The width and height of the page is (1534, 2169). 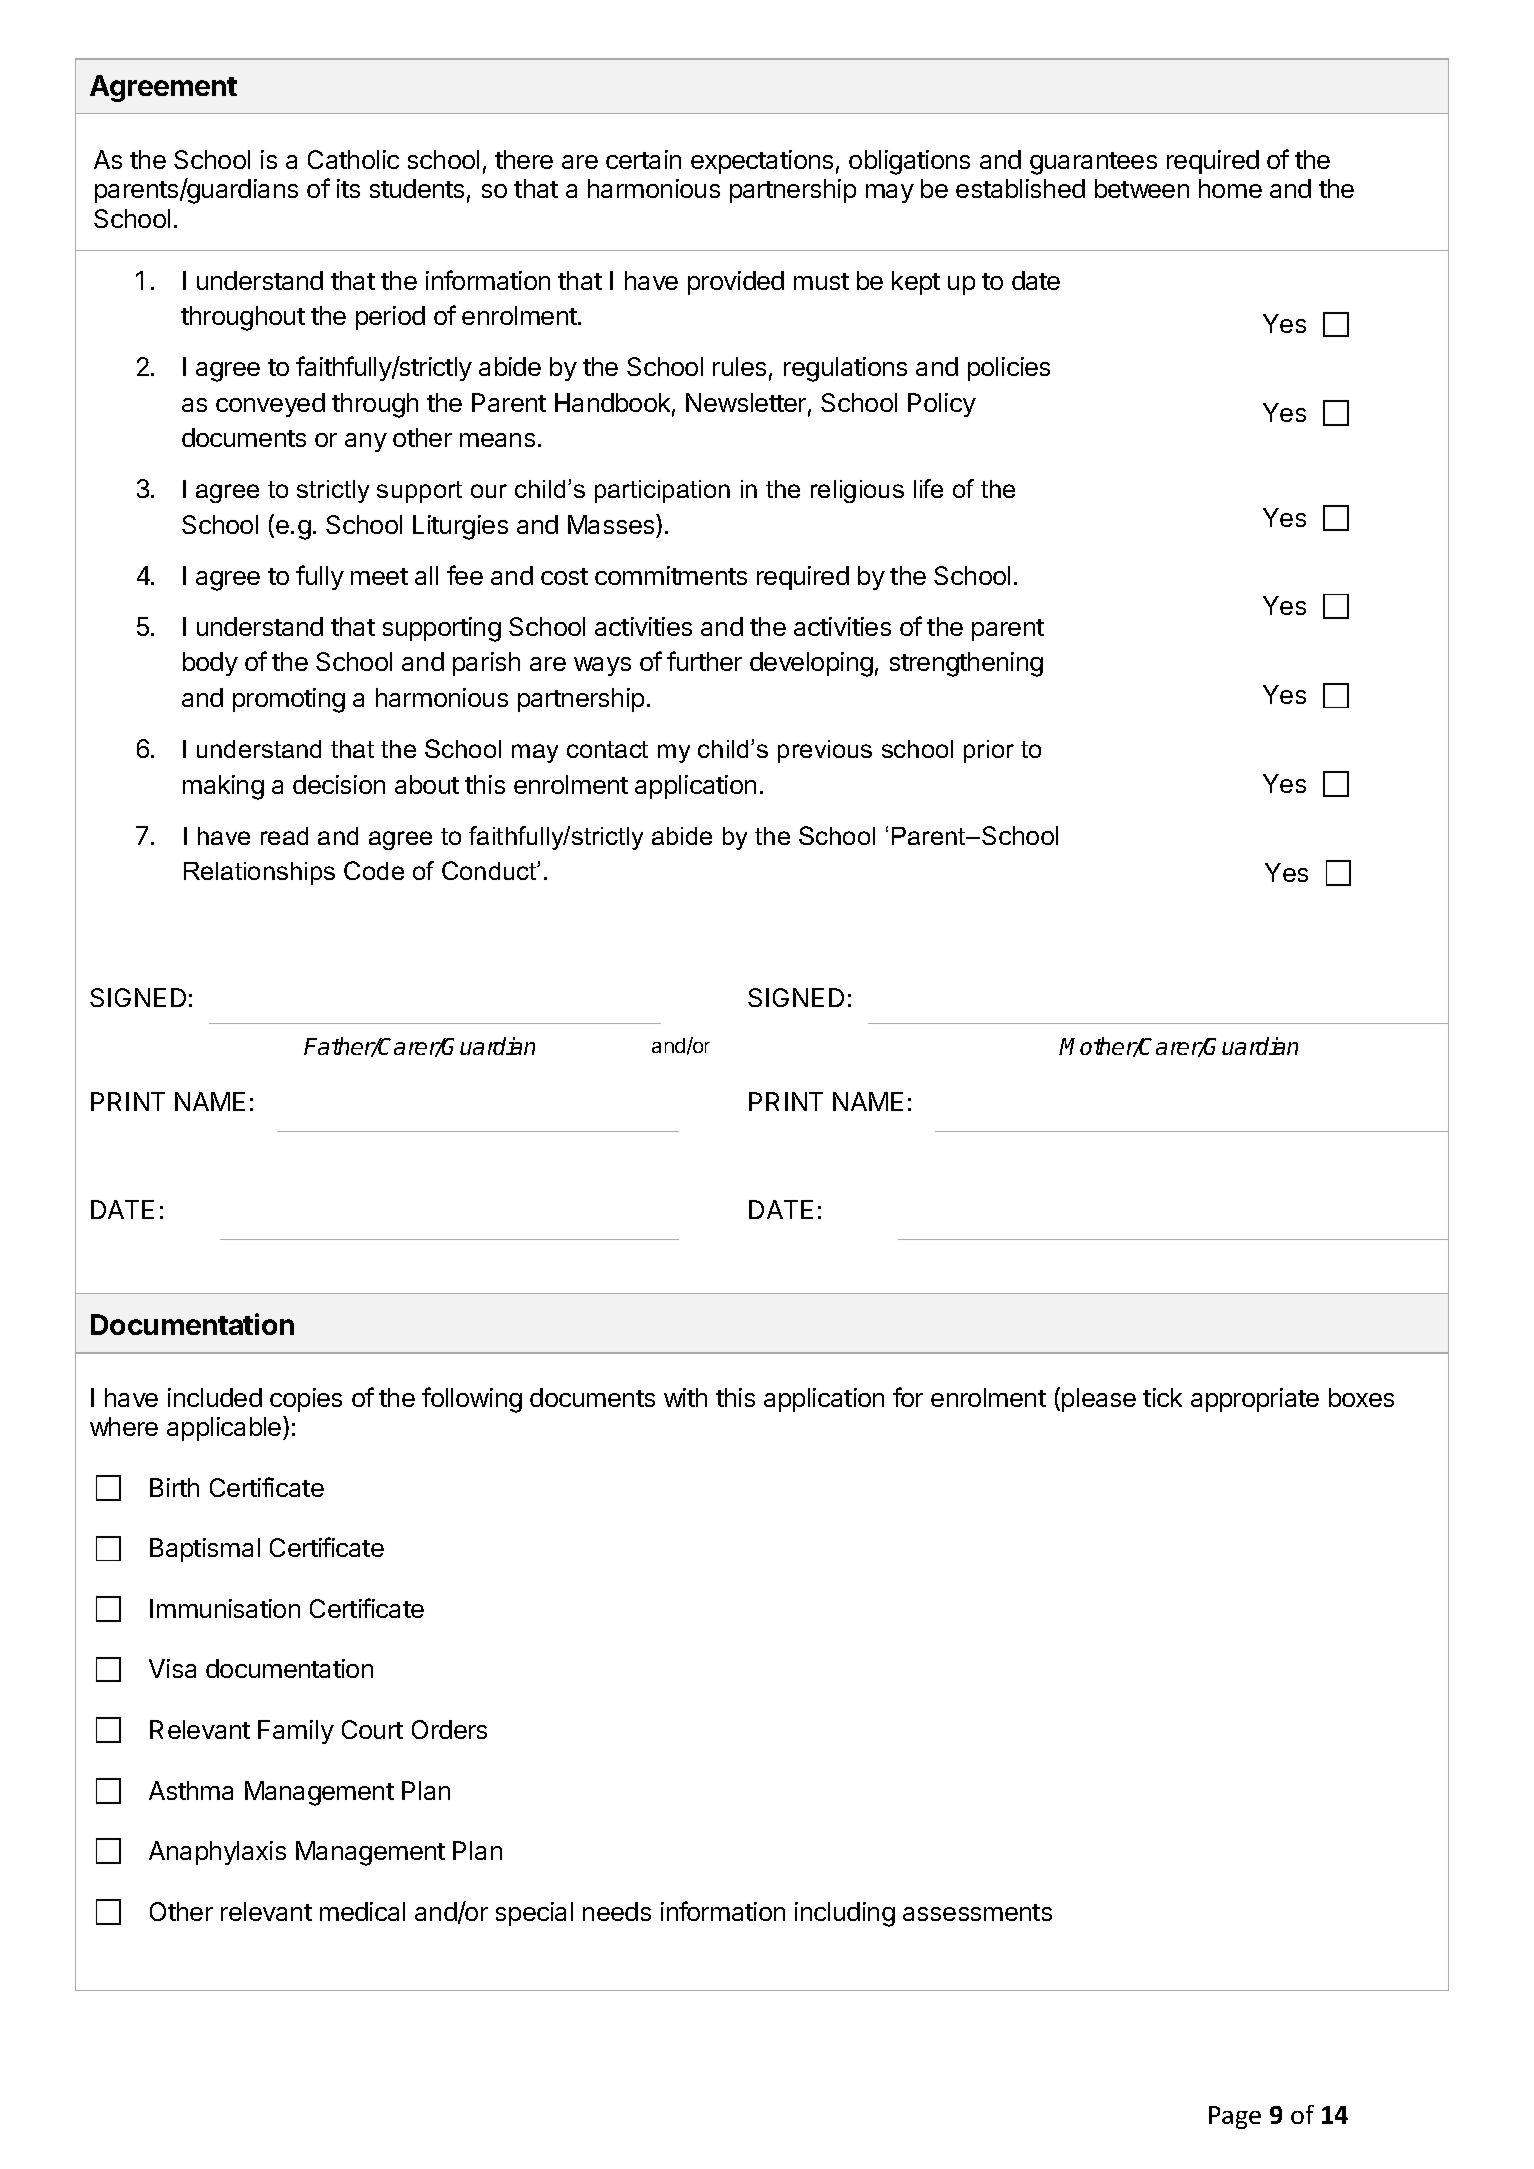 What do you see at coordinates (825, 751) in the page?
I see `previous` at bounding box center [825, 751].
